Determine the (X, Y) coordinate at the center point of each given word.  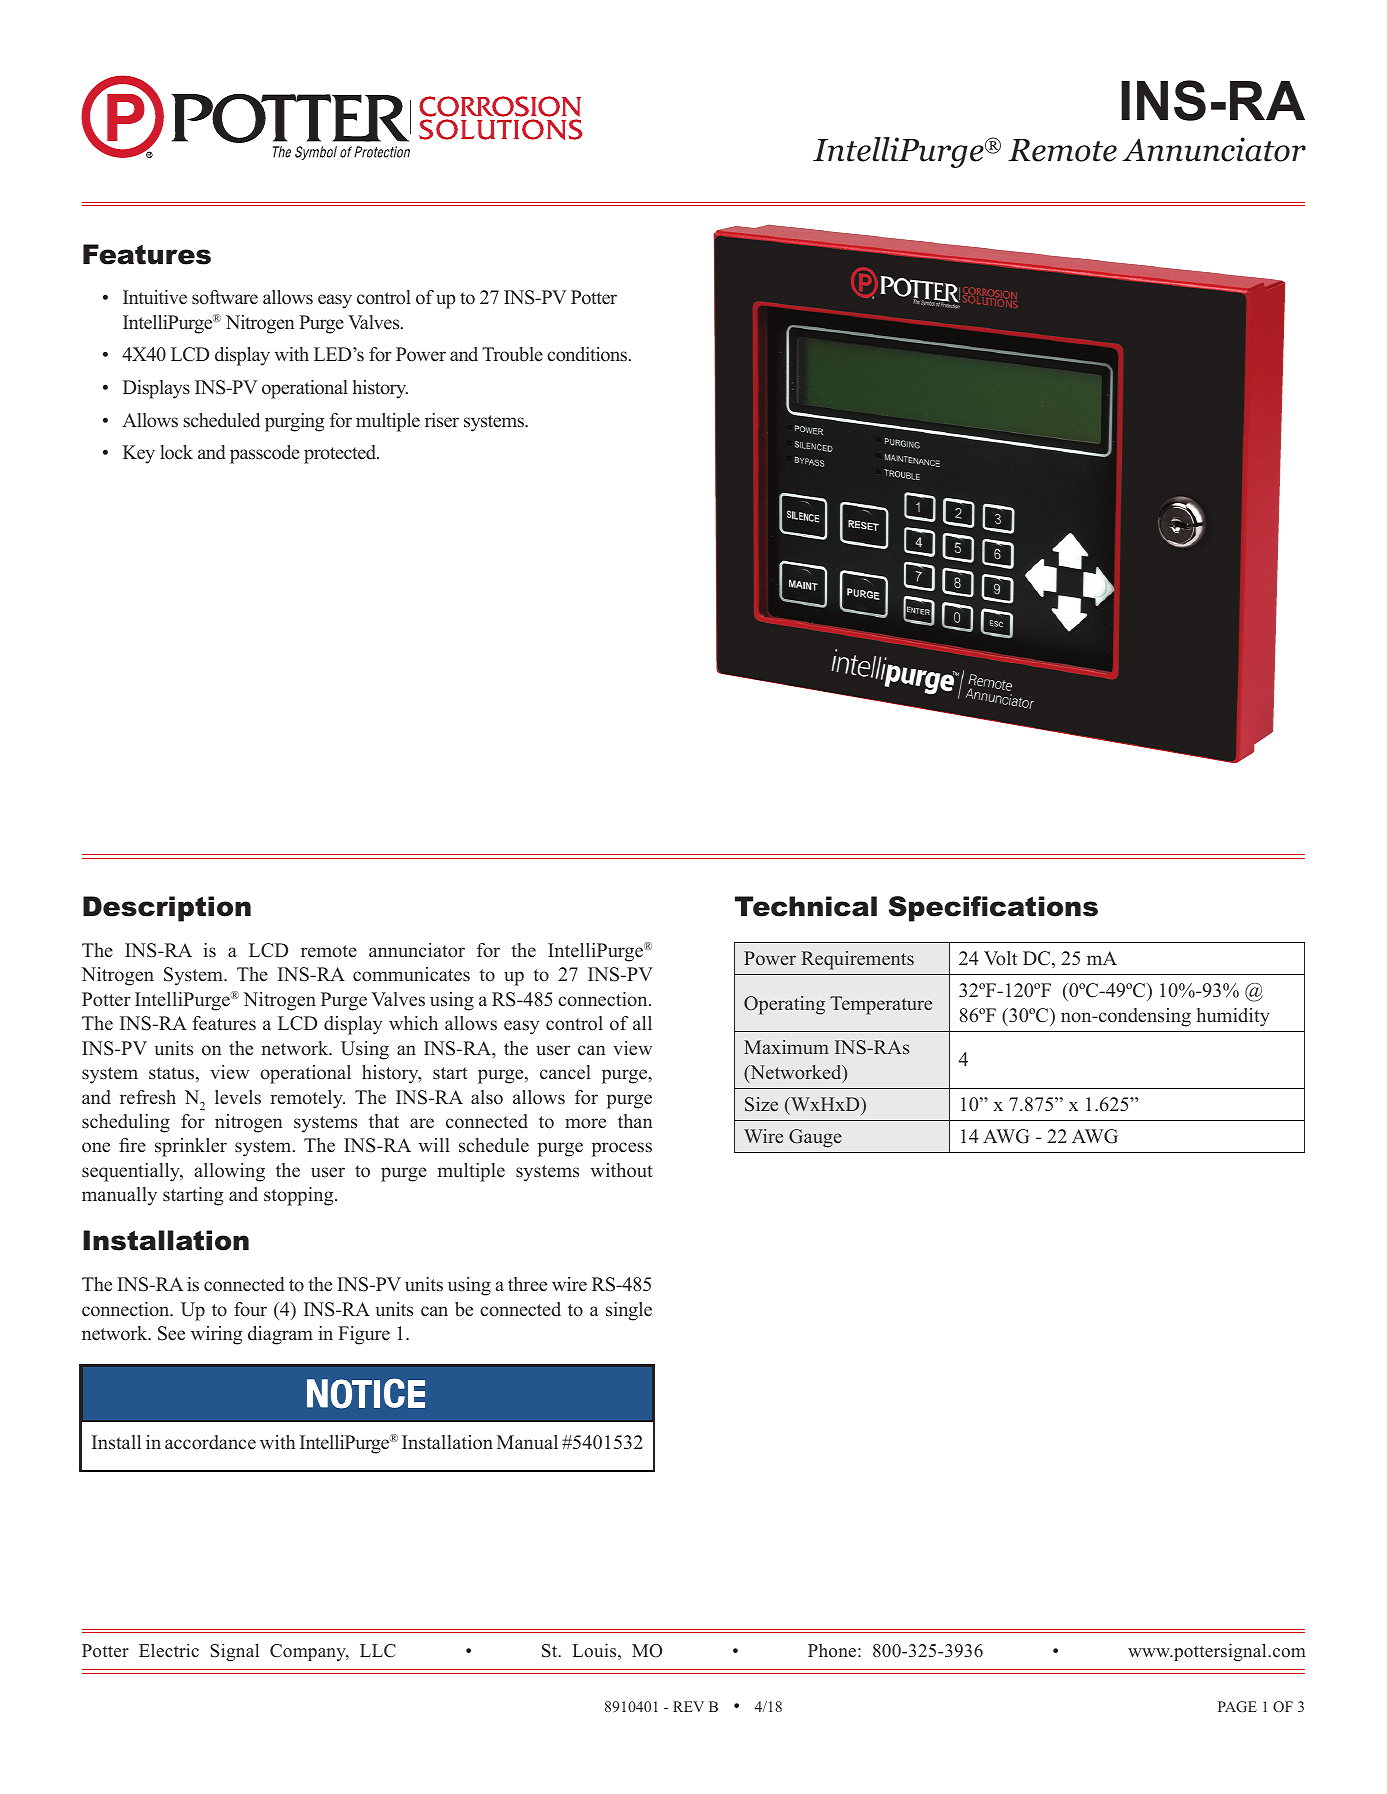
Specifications (993, 909)
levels (238, 1097)
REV (688, 1706)
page (1237, 1707)
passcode (265, 454)
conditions (588, 354)
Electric (169, 1650)
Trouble (512, 354)
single (629, 1311)
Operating (784, 1005)
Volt (1000, 958)
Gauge (815, 1138)
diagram (280, 1335)
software (225, 297)
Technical (806, 906)
